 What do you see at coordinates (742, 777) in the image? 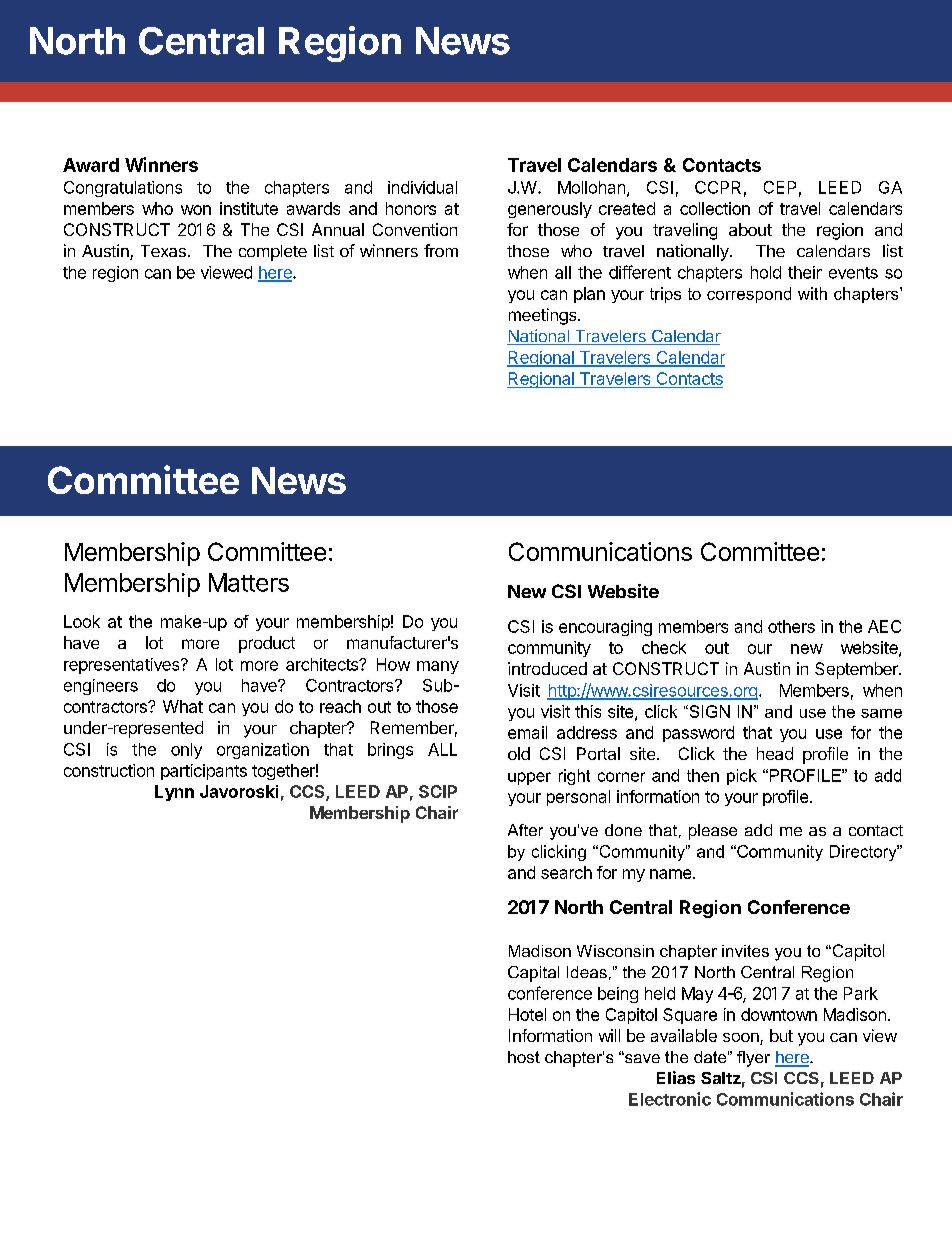
I see `pick` at bounding box center [742, 777].
